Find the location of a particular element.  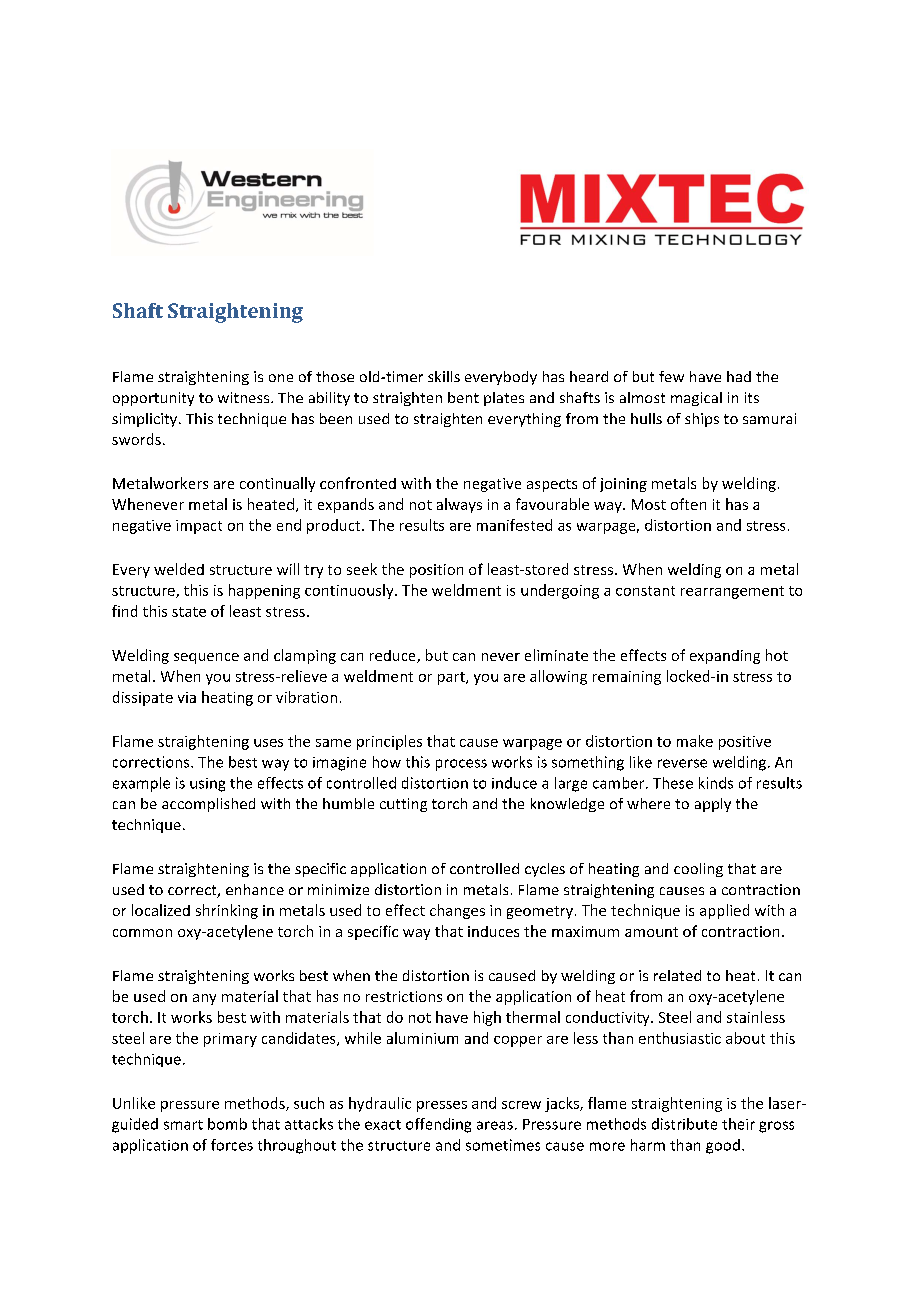

reverse is located at coordinates (682, 763).
